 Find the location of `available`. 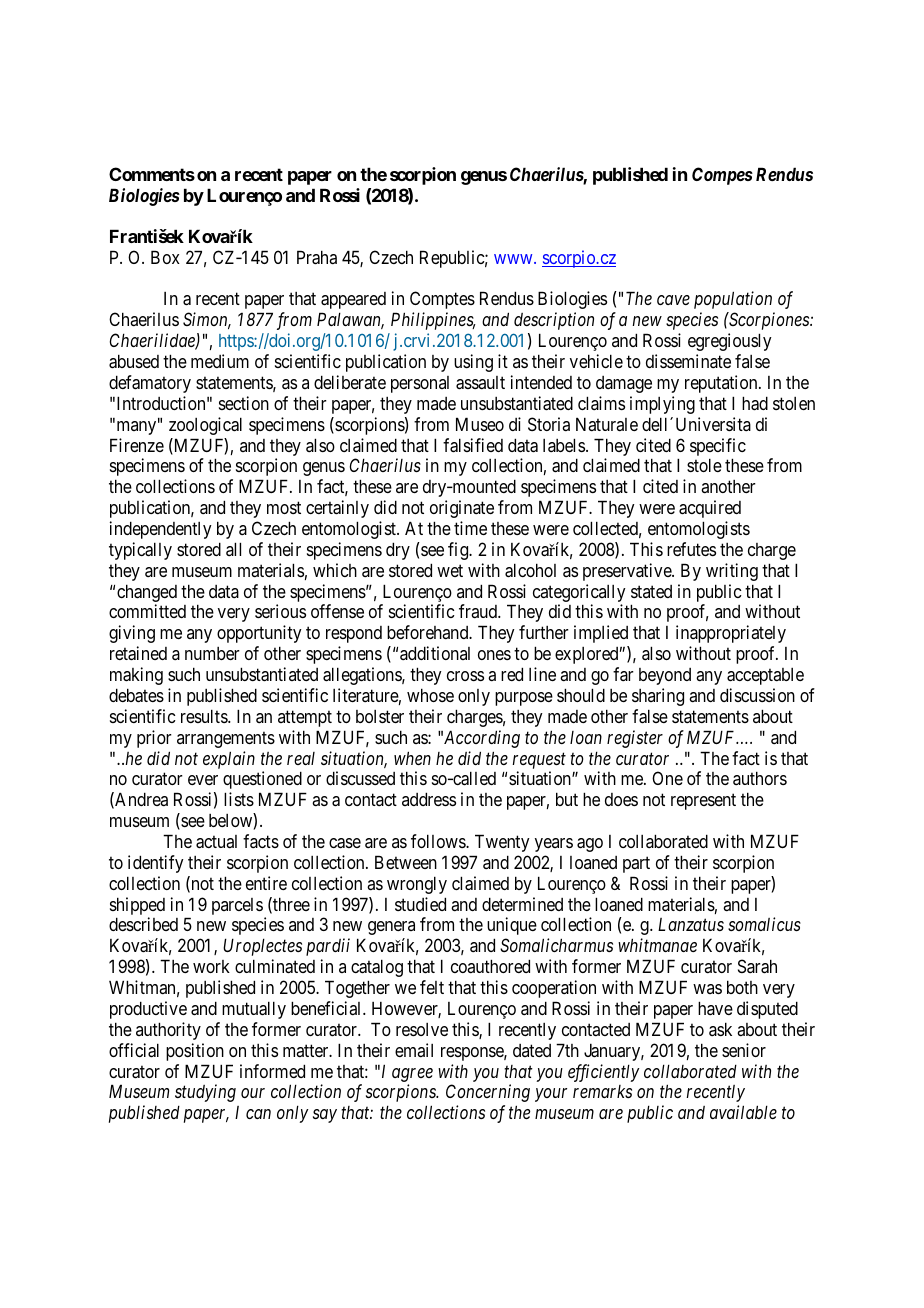

available is located at coordinates (743, 1112).
